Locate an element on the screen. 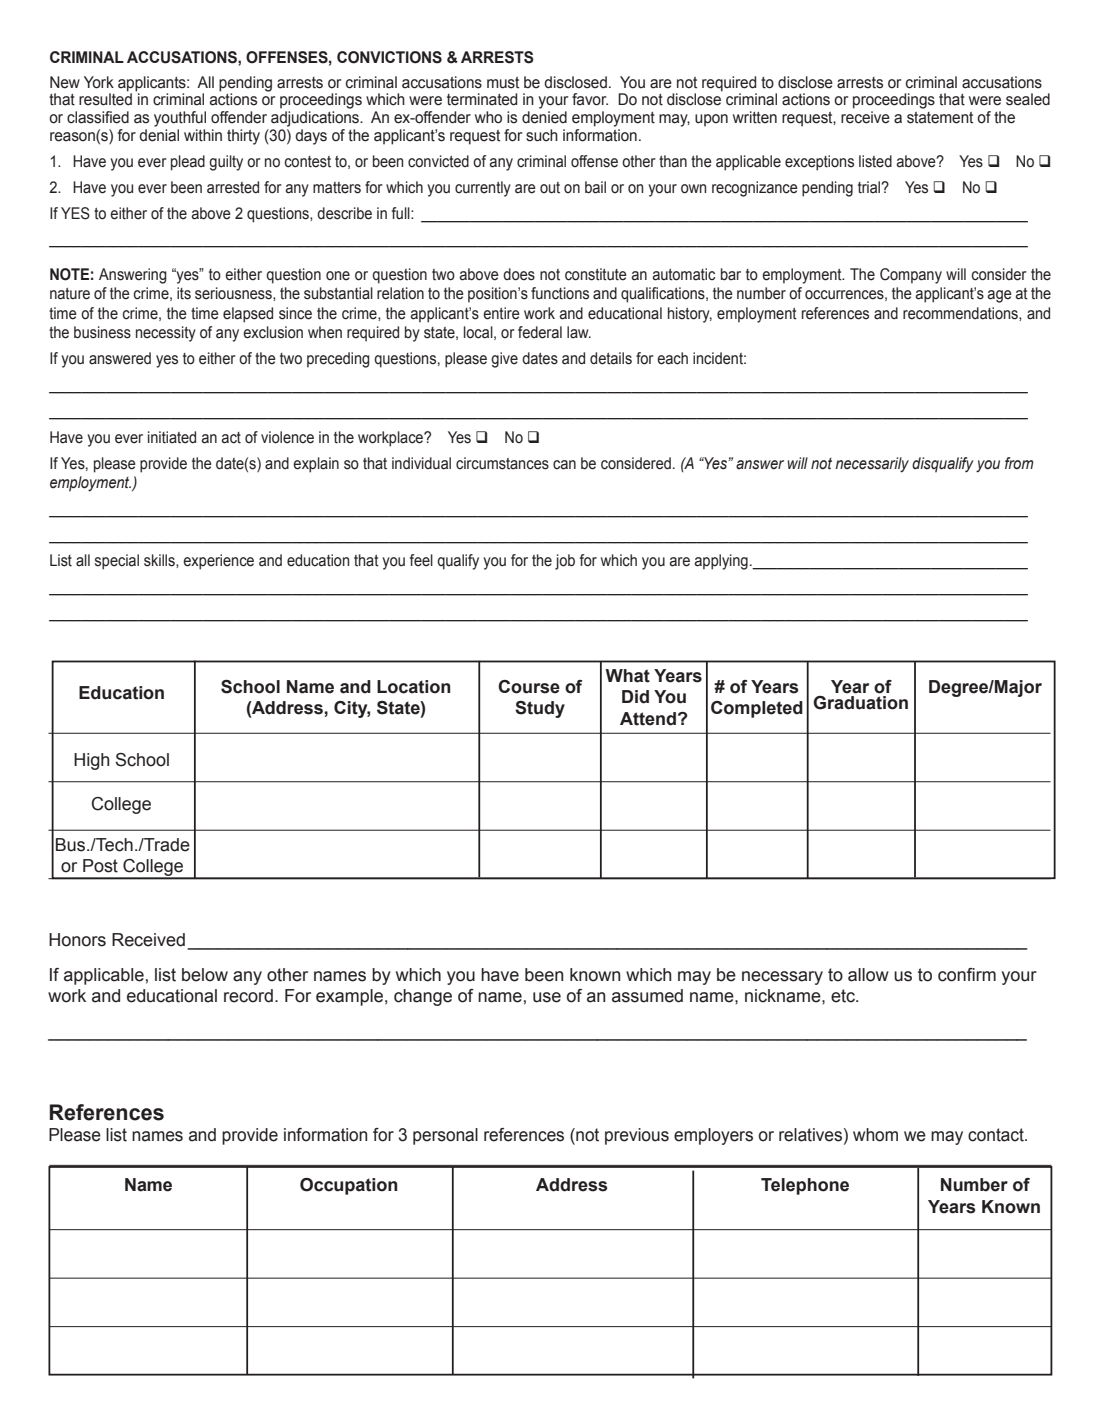 This screenshot has width=1099, height=1422. initiated is located at coordinates (172, 437).
